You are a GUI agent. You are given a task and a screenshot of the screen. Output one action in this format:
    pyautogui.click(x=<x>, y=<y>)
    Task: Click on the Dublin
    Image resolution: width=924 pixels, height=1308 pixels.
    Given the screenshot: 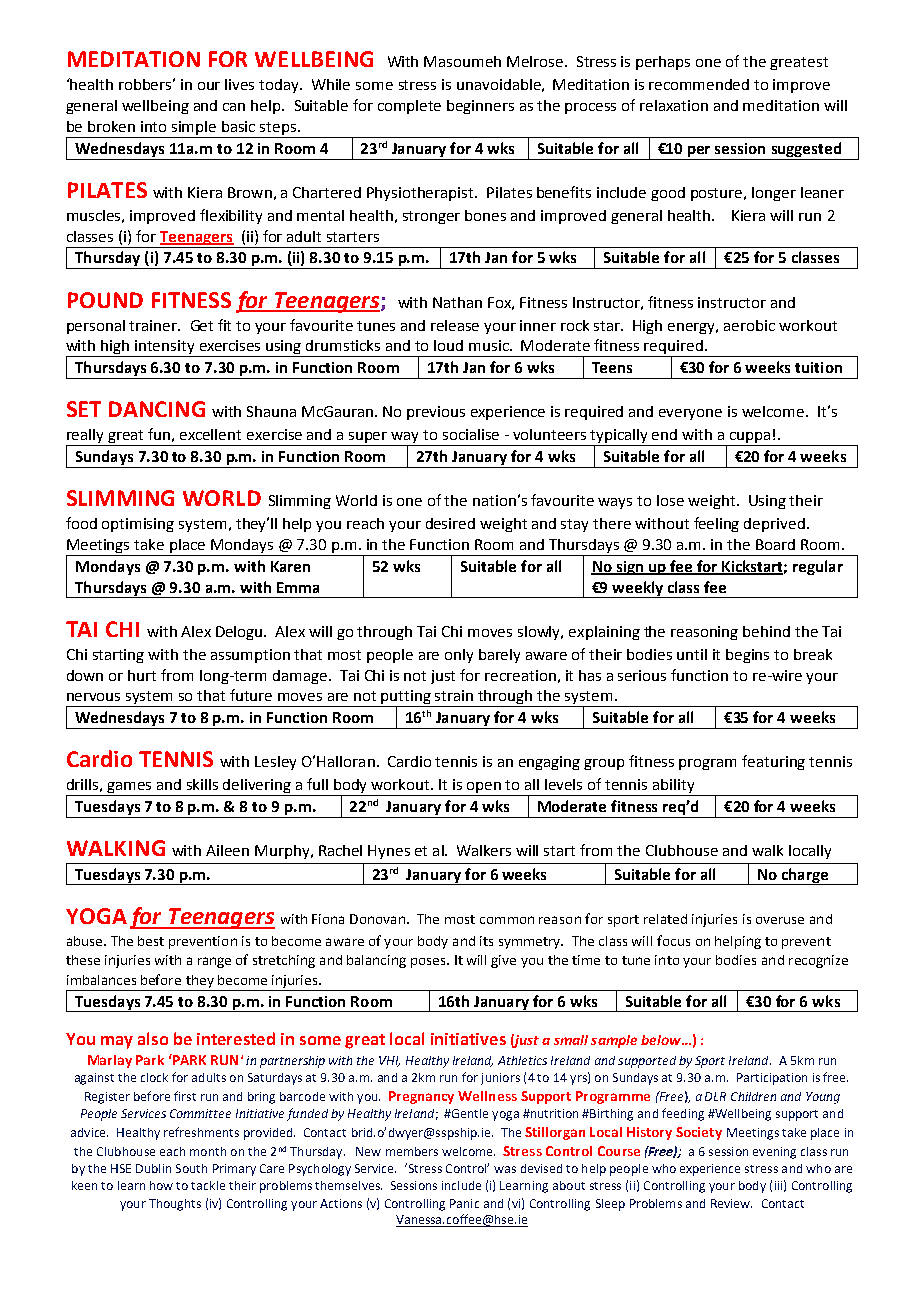 What is the action you would take?
    pyautogui.click(x=153, y=1168)
